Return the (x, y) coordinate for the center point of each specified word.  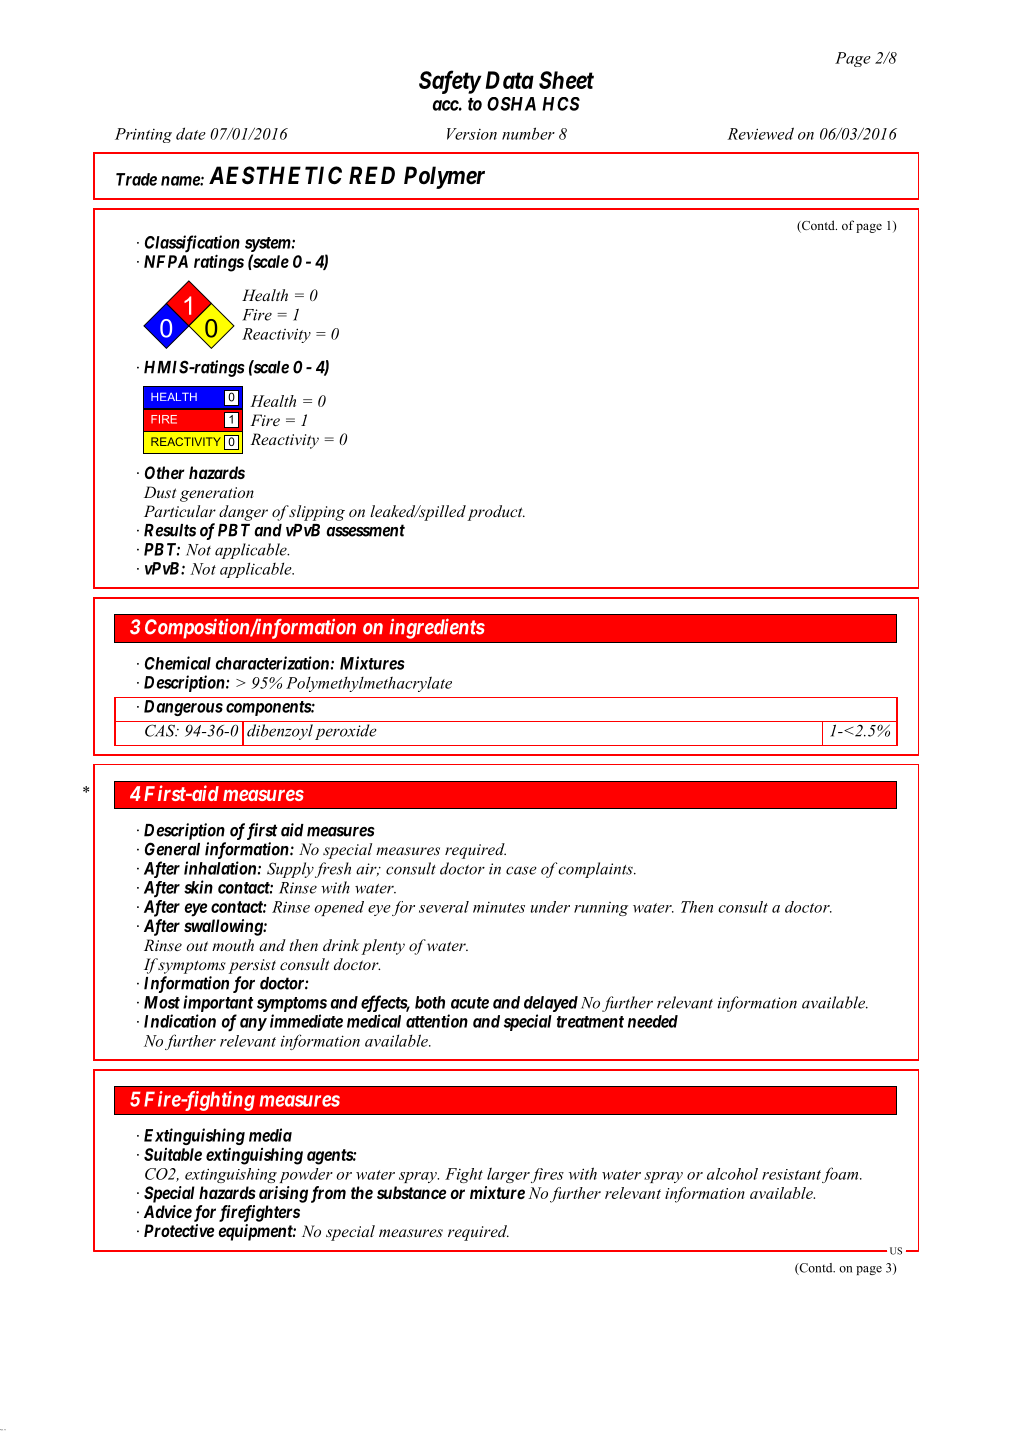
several (444, 907)
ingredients (437, 628)
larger (508, 1175)
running (601, 909)
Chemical (178, 663)
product (496, 513)
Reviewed (760, 133)
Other (165, 472)
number (528, 133)
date (191, 133)
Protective (179, 1230)
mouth (233, 945)
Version (472, 134)
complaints (596, 870)
